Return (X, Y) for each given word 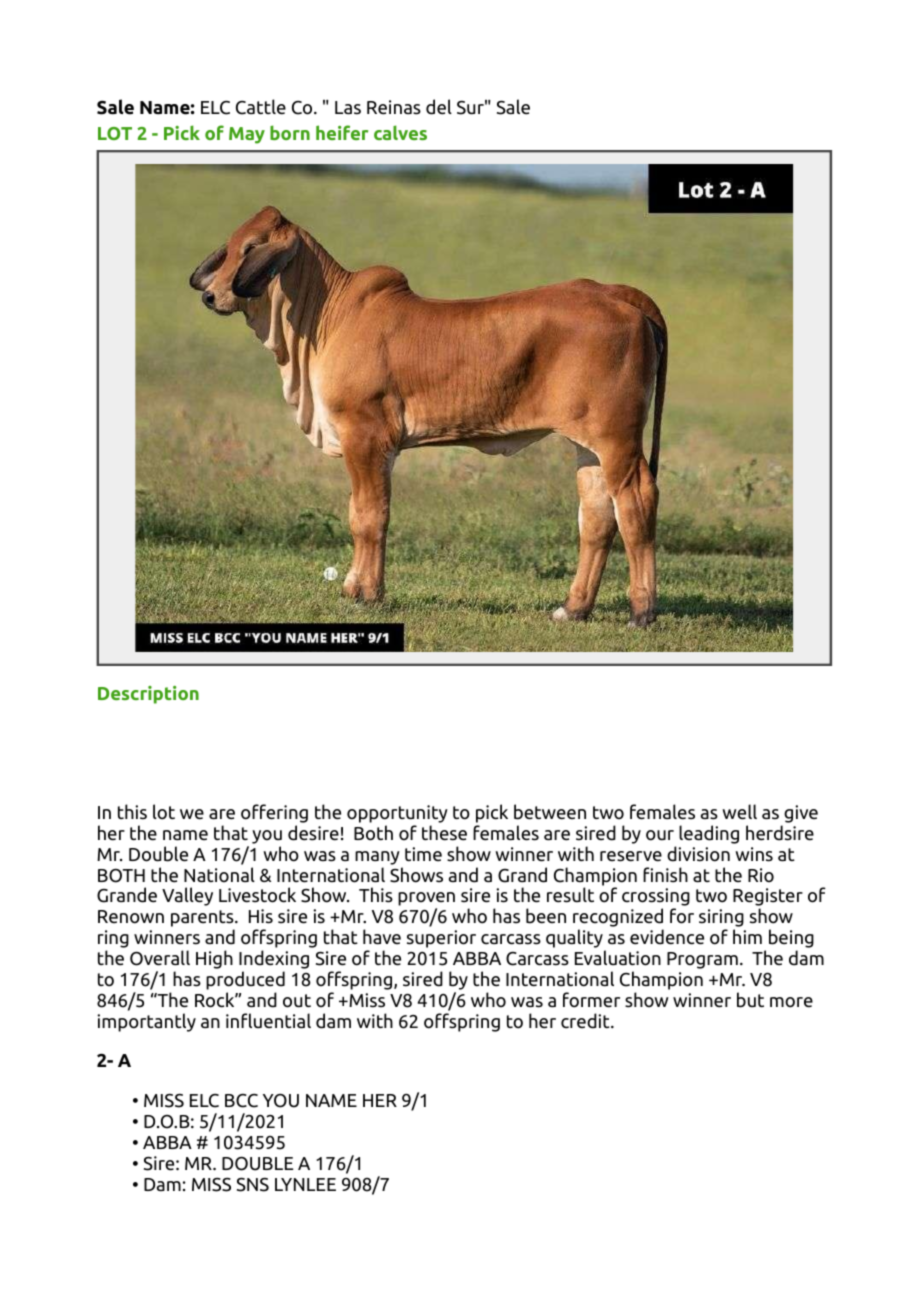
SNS (253, 1184)
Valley (187, 896)
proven (426, 900)
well (739, 812)
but (750, 1000)
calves (400, 132)
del (439, 107)
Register (768, 898)
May (247, 135)
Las (348, 108)
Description (148, 695)
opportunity (397, 814)
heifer (342, 132)
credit (586, 1021)
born (290, 132)
